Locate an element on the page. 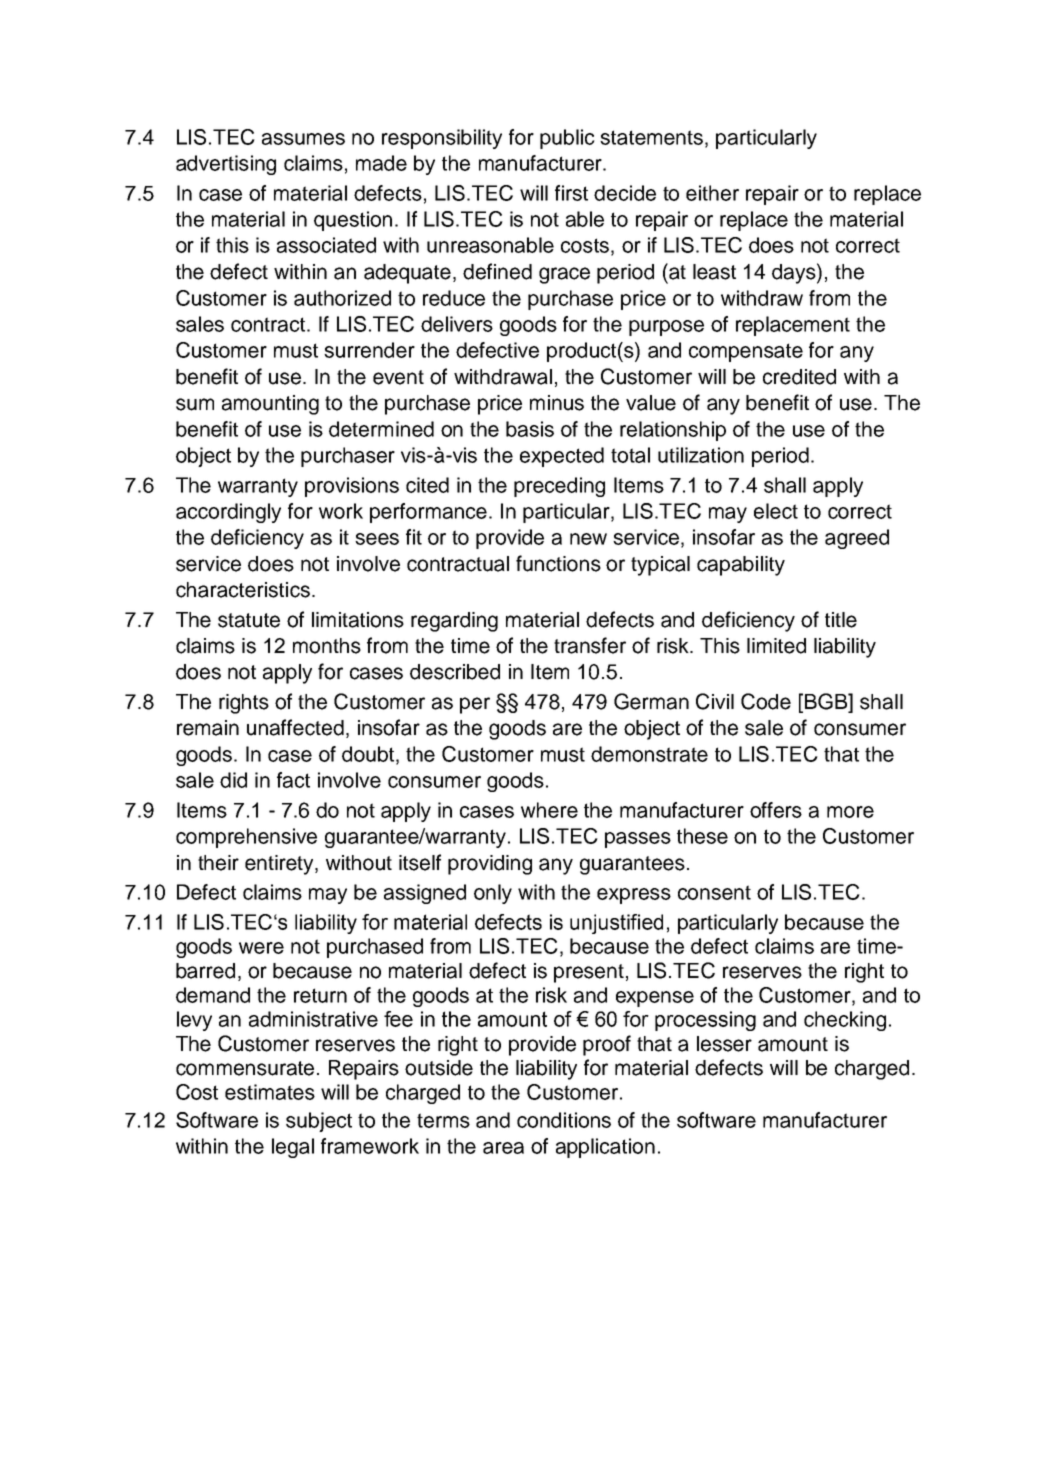  limited is located at coordinates (776, 646).
